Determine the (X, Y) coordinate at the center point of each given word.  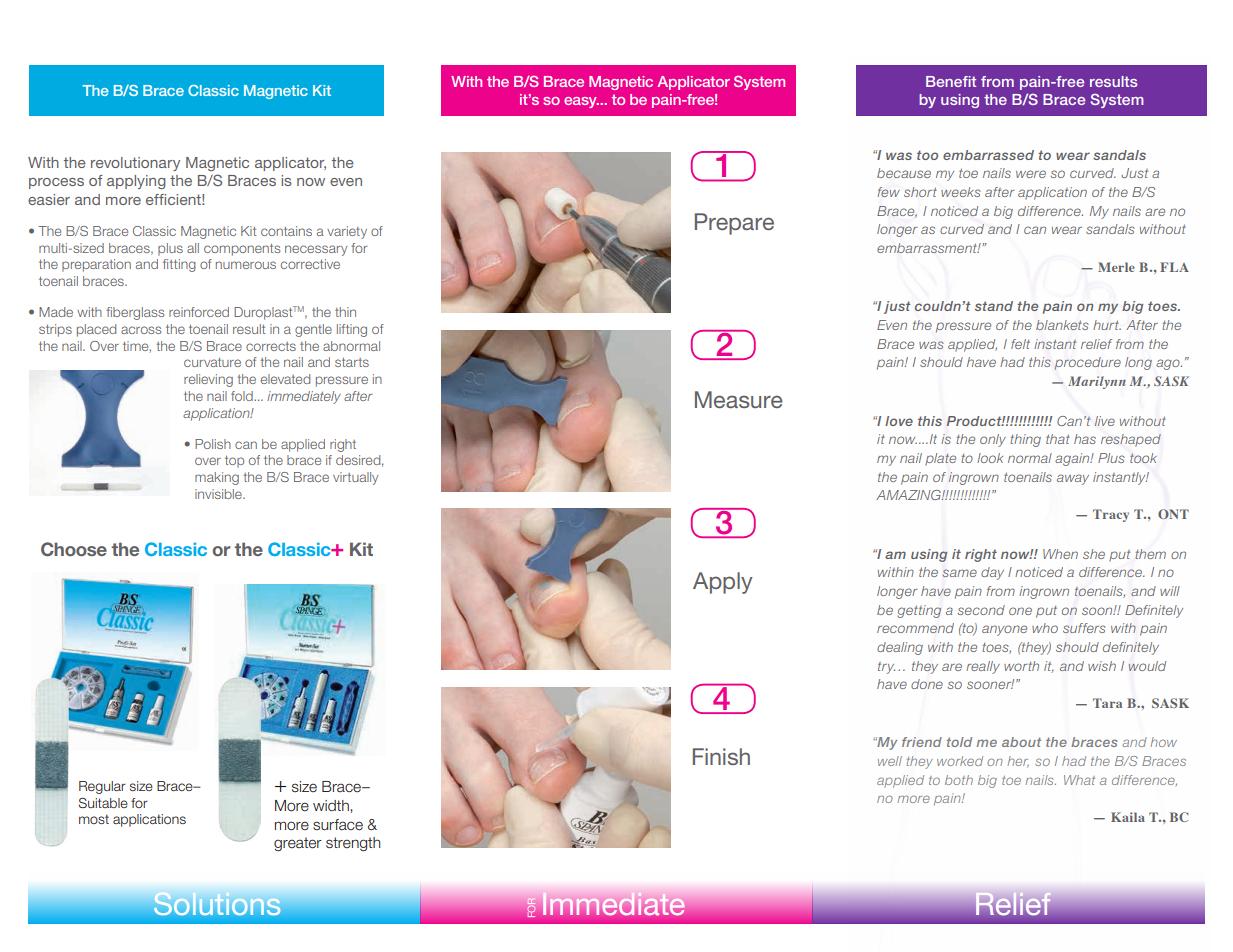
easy (581, 102)
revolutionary (135, 164)
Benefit (951, 81)
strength (353, 844)
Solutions (217, 903)
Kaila (1128, 817)
